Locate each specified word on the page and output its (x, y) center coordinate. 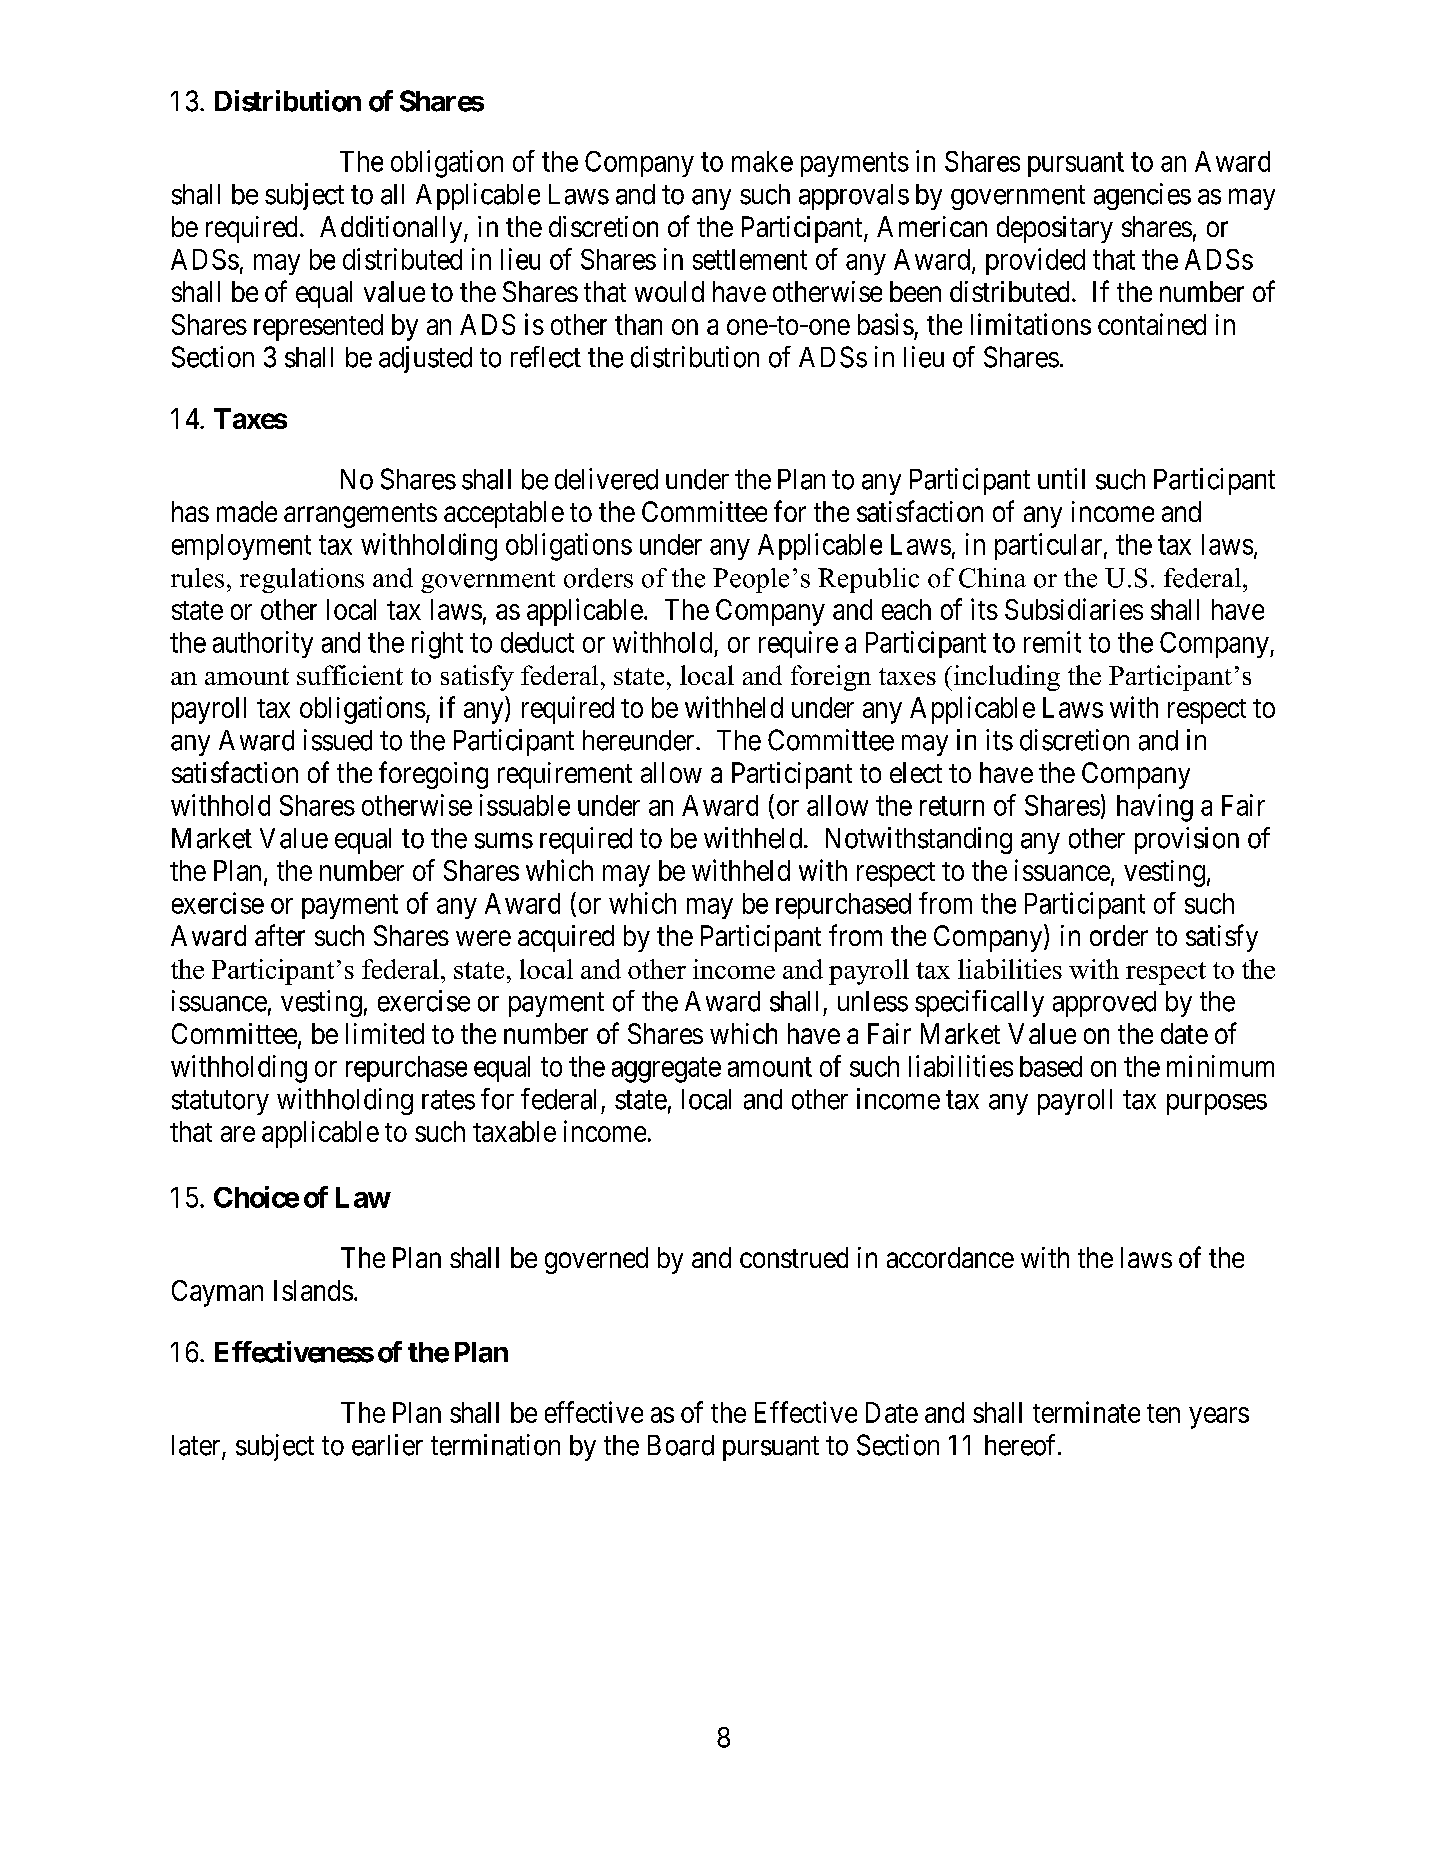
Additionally (392, 229)
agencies (1142, 196)
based (1051, 1066)
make (762, 161)
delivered (606, 479)
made (247, 511)
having (1155, 808)
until (1061, 478)
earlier (387, 1445)
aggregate (666, 1070)
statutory (220, 1102)
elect (916, 772)
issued (338, 740)
